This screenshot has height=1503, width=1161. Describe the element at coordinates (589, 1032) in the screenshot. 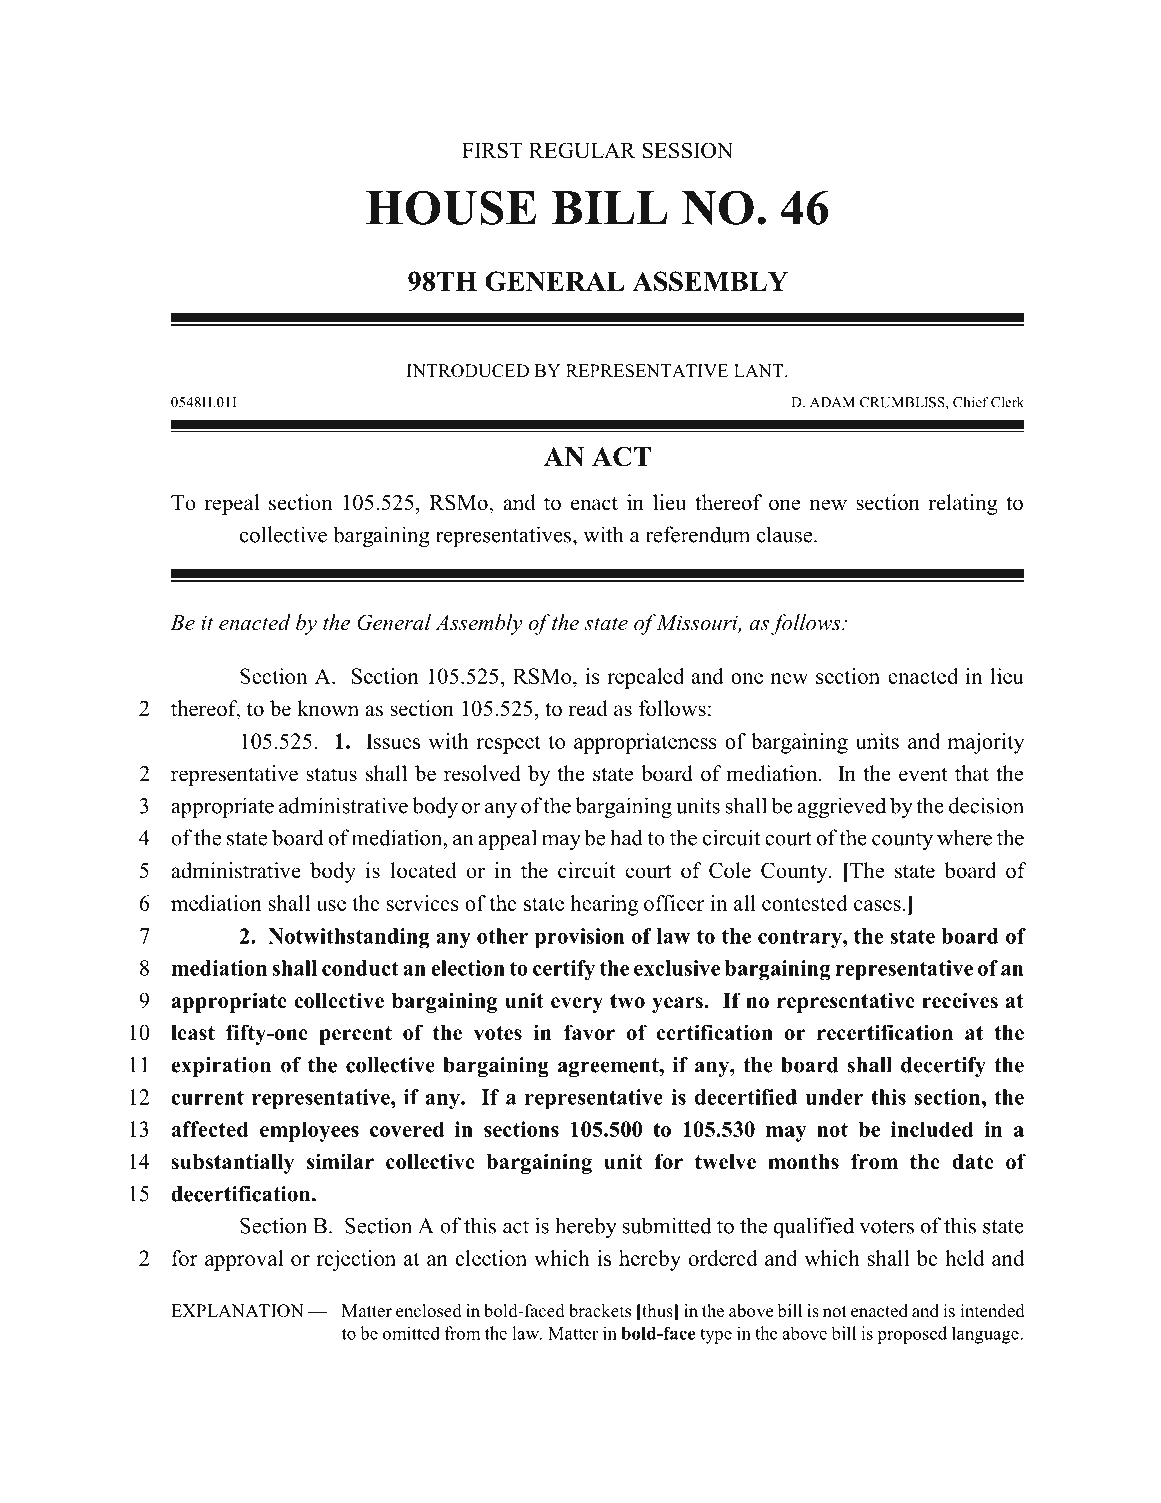

I see `favor` at that location.
